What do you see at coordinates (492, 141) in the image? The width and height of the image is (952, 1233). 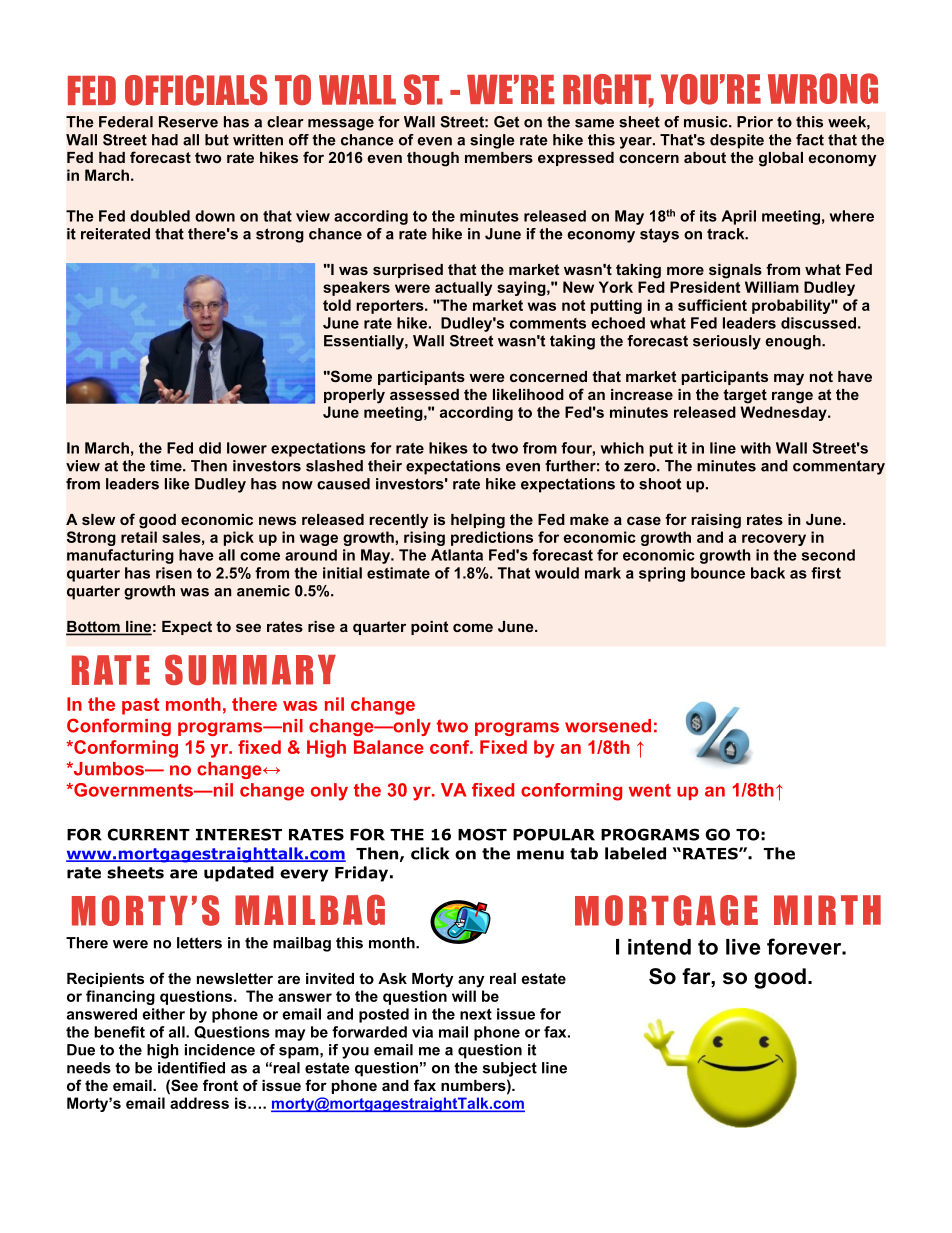 I see `single` at bounding box center [492, 141].
